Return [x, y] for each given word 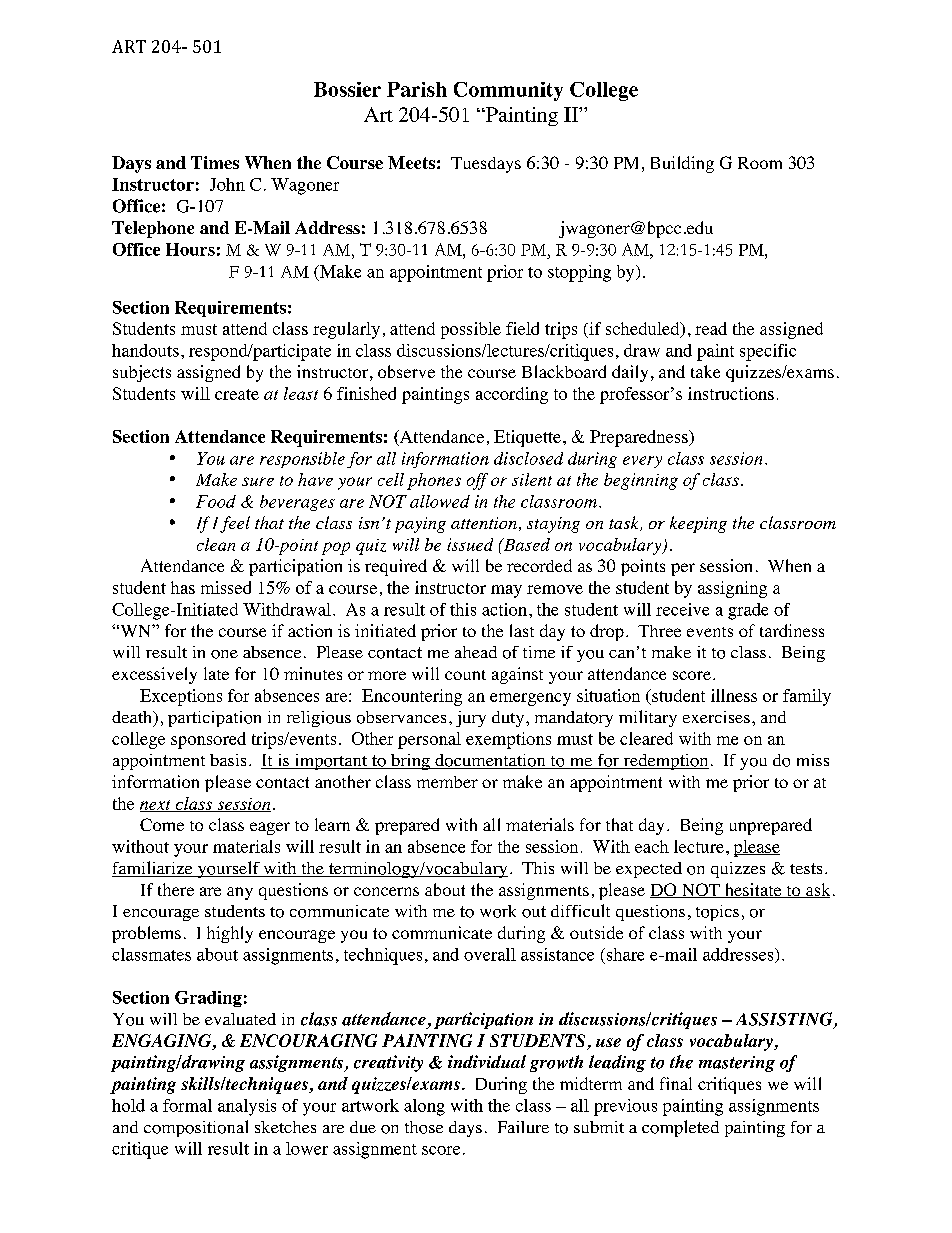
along [424, 1107]
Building [682, 164]
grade [748, 611]
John [227, 184]
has [183, 587]
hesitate [753, 890]
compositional [196, 1128]
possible [471, 330]
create [237, 394]
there [176, 889]
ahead [476, 652]
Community [508, 91]
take [705, 371]
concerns [386, 891]
